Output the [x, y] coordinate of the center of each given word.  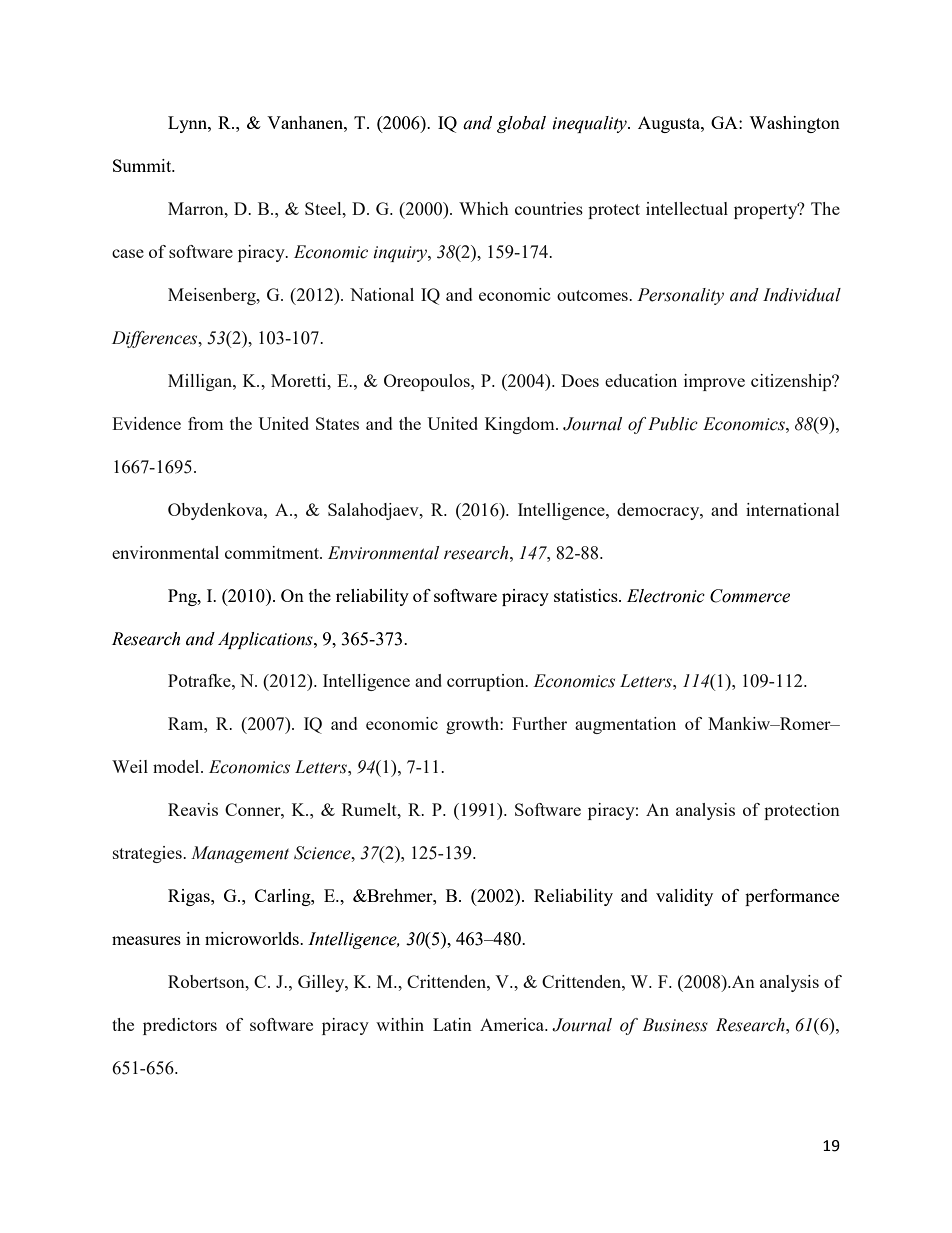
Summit [143, 165]
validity [684, 897]
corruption [487, 682]
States [337, 423]
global [521, 124]
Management [240, 854]
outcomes [593, 295]
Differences [156, 339]
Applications [266, 640]
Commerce [750, 596]
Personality [680, 296]
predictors [180, 1026]
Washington [794, 124]
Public [673, 424]
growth [473, 725]
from [206, 423]
